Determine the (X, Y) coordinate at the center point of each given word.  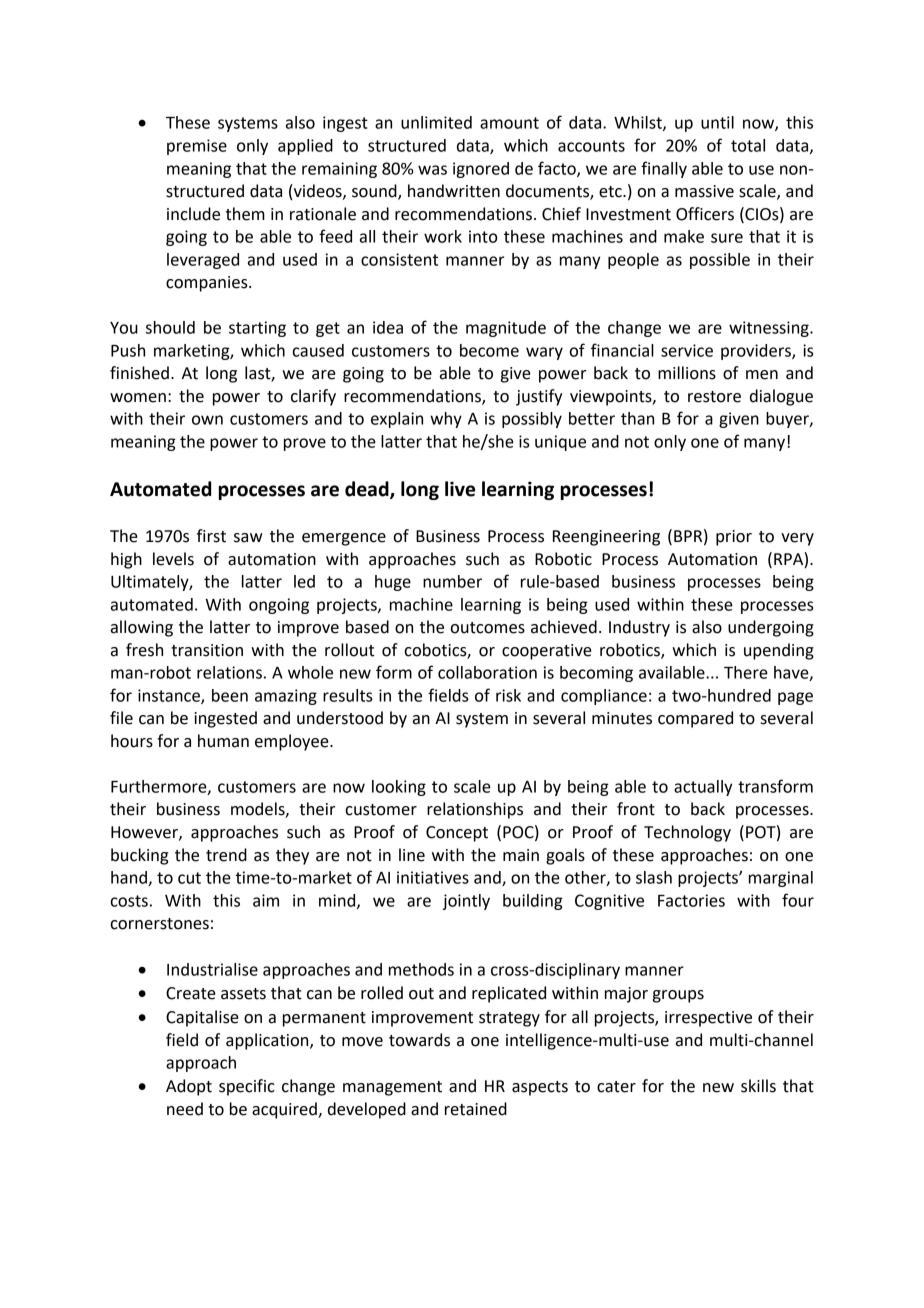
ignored (481, 170)
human (223, 741)
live (460, 489)
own (207, 420)
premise (197, 147)
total (748, 145)
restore (714, 397)
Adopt (189, 1087)
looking (399, 788)
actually (703, 788)
